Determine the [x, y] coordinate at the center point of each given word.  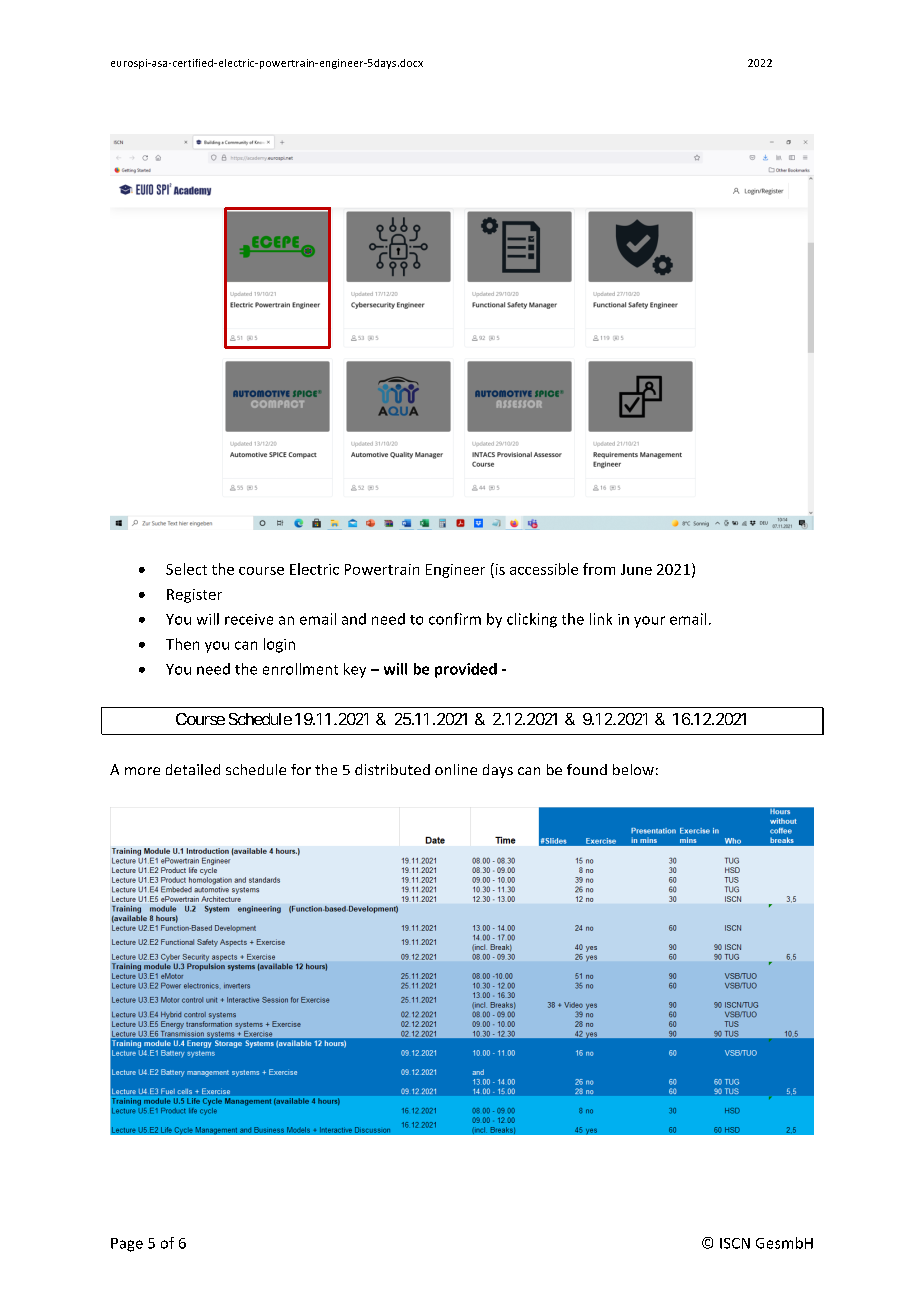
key [355, 670]
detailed [193, 769]
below [633, 769]
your [649, 622]
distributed [392, 769]
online [456, 769]
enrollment [300, 669]
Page [127, 1245]
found [587, 769]
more [142, 771]
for [301, 769]
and [354, 619]
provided [466, 670]
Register [194, 596]
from [599, 569]
